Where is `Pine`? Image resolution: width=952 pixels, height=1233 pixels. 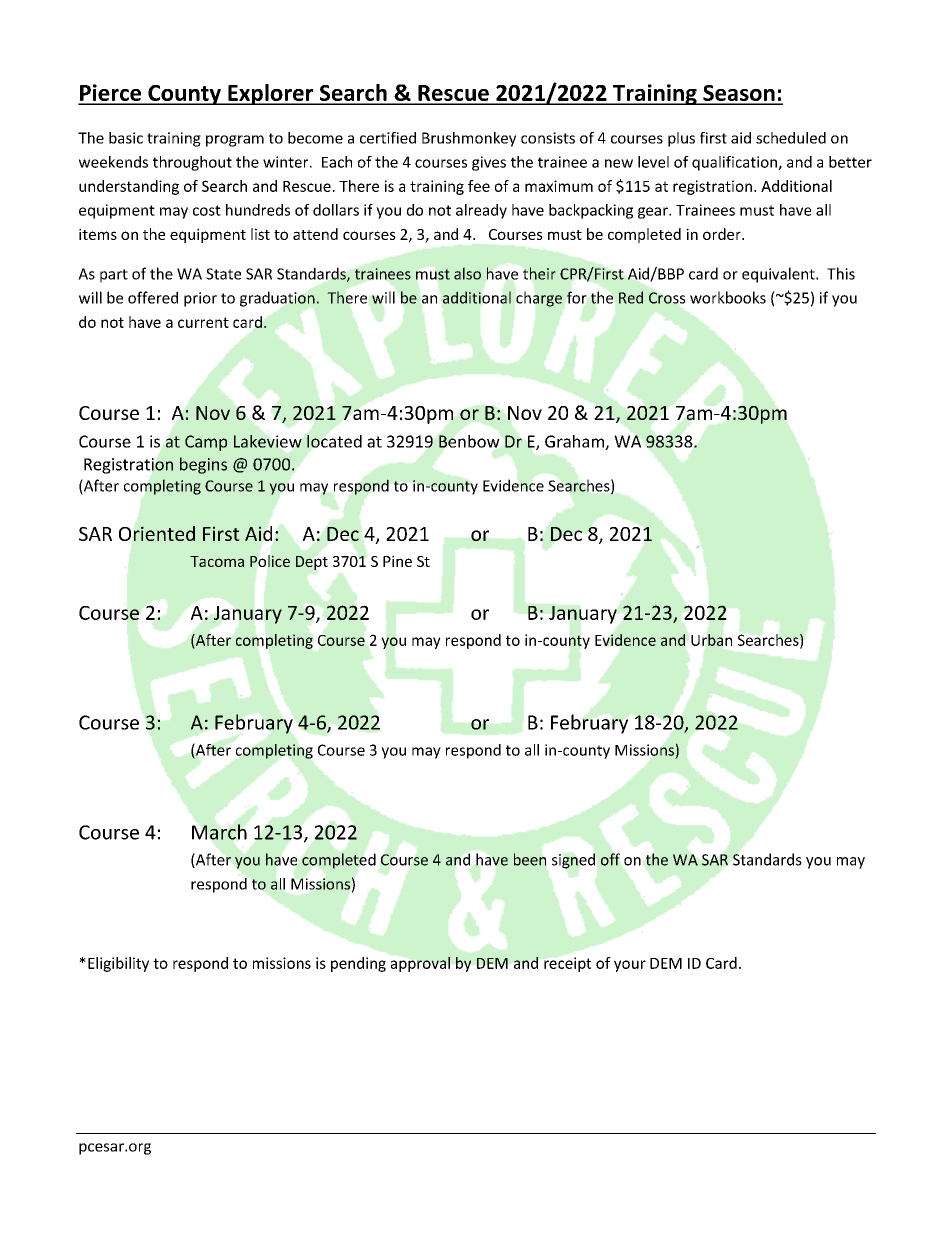
Pine is located at coordinates (397, 561).
